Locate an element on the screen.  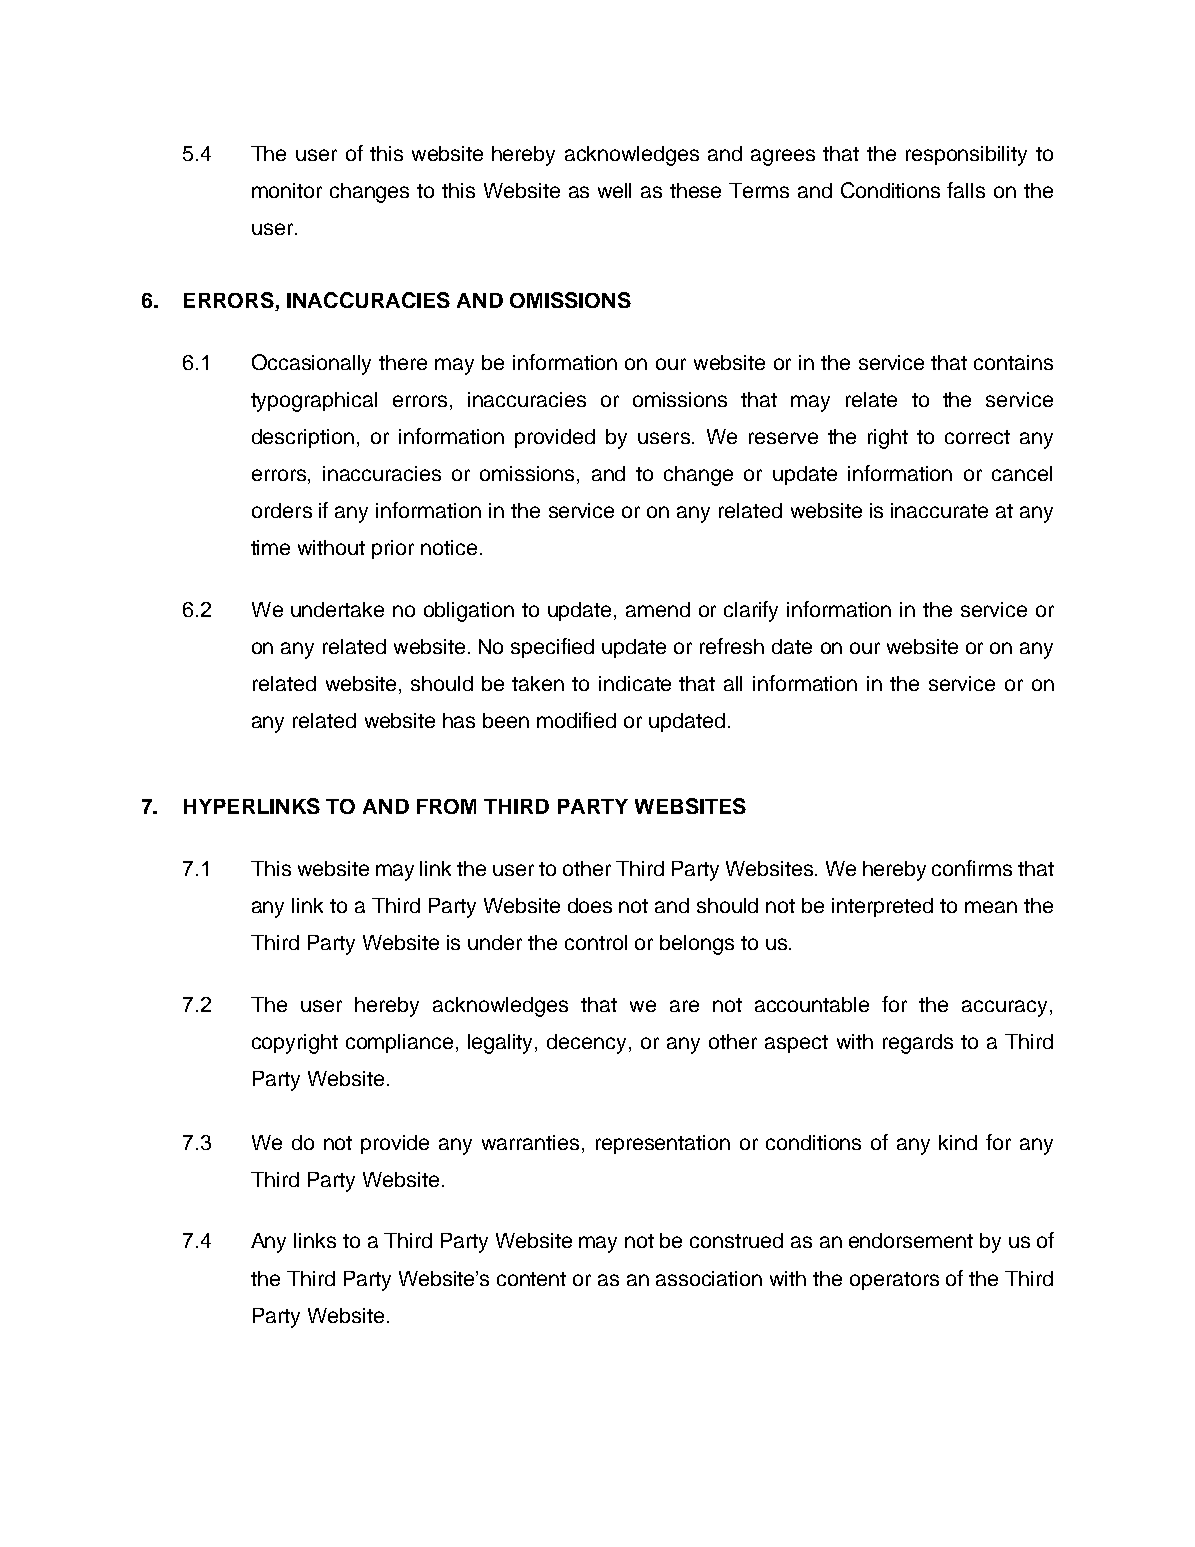
falls is located at coordinates (966, 190).
